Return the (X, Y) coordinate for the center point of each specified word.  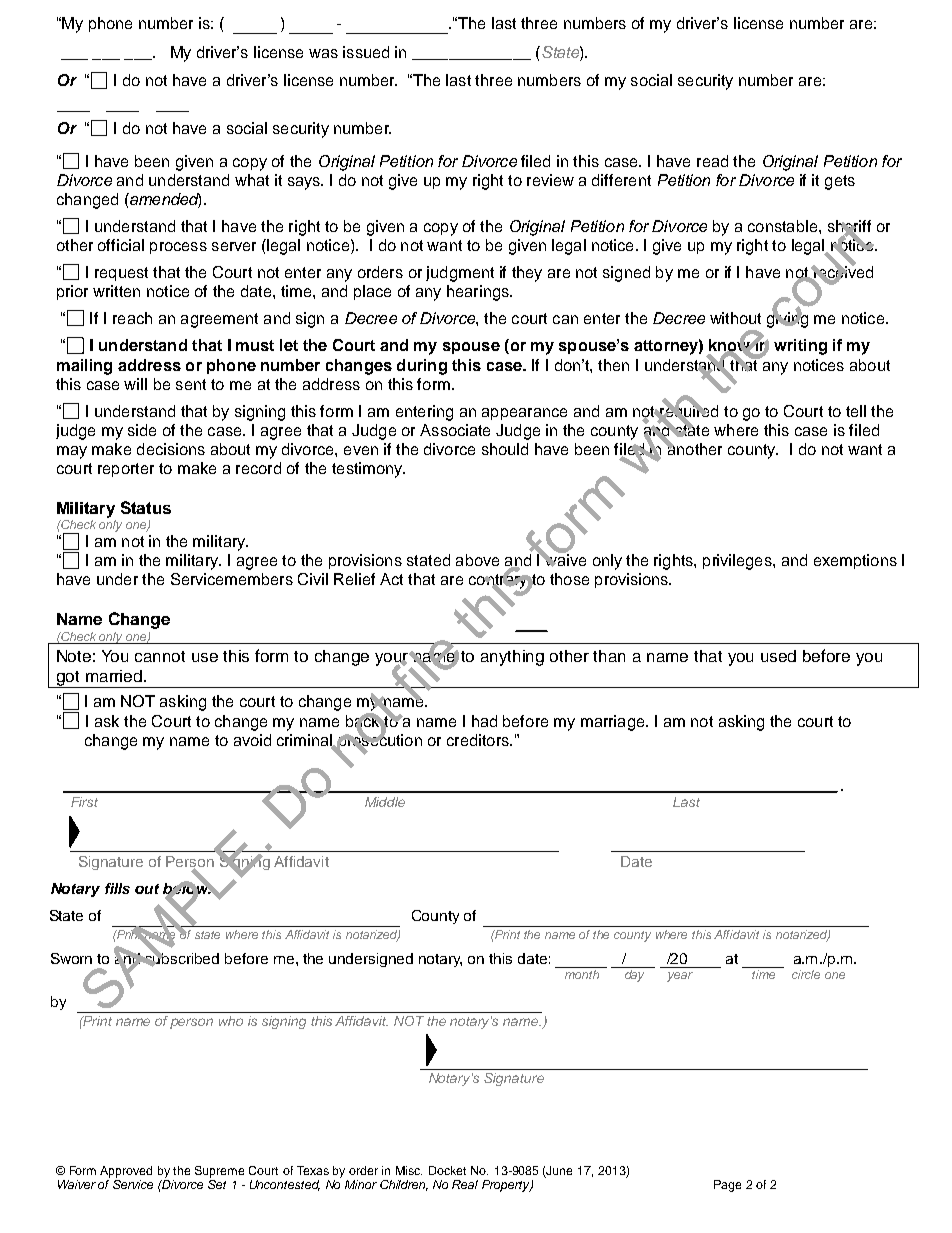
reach (132, 318)
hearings (479, 293)
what (252, 180)
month (582, 974)
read (712, 161)
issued (366, 52)
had (484, 721)
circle (806, 974)
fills (117, 888)
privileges (738, 562)
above (477, 560)
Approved (126, 1172)
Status (146, 507)
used (778, 656)
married (115, 676)
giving (787, 319)
